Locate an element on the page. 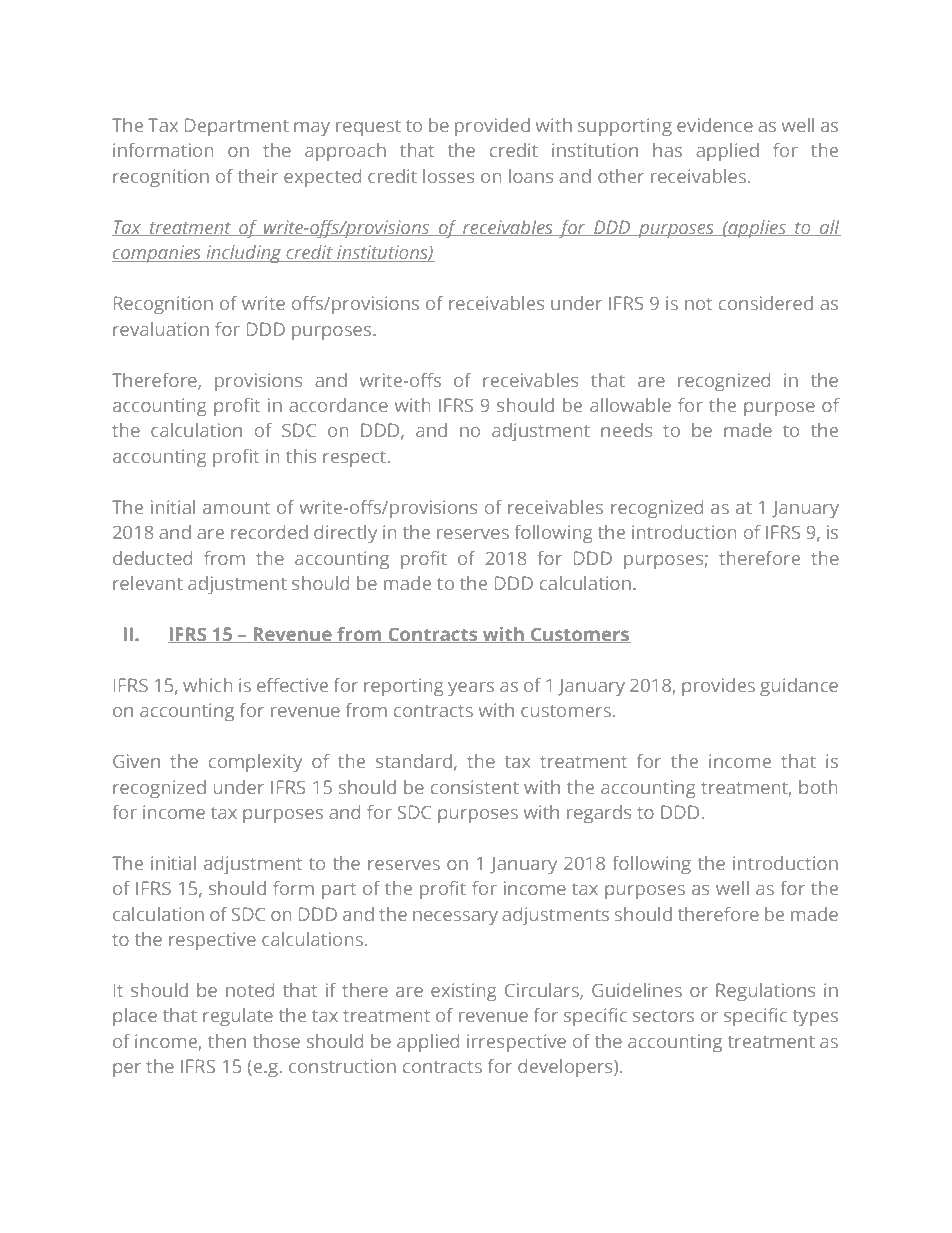 Image resolution: width=952 pixels, height=1233 pixels. evidence is located at coordinates (715, 125).
